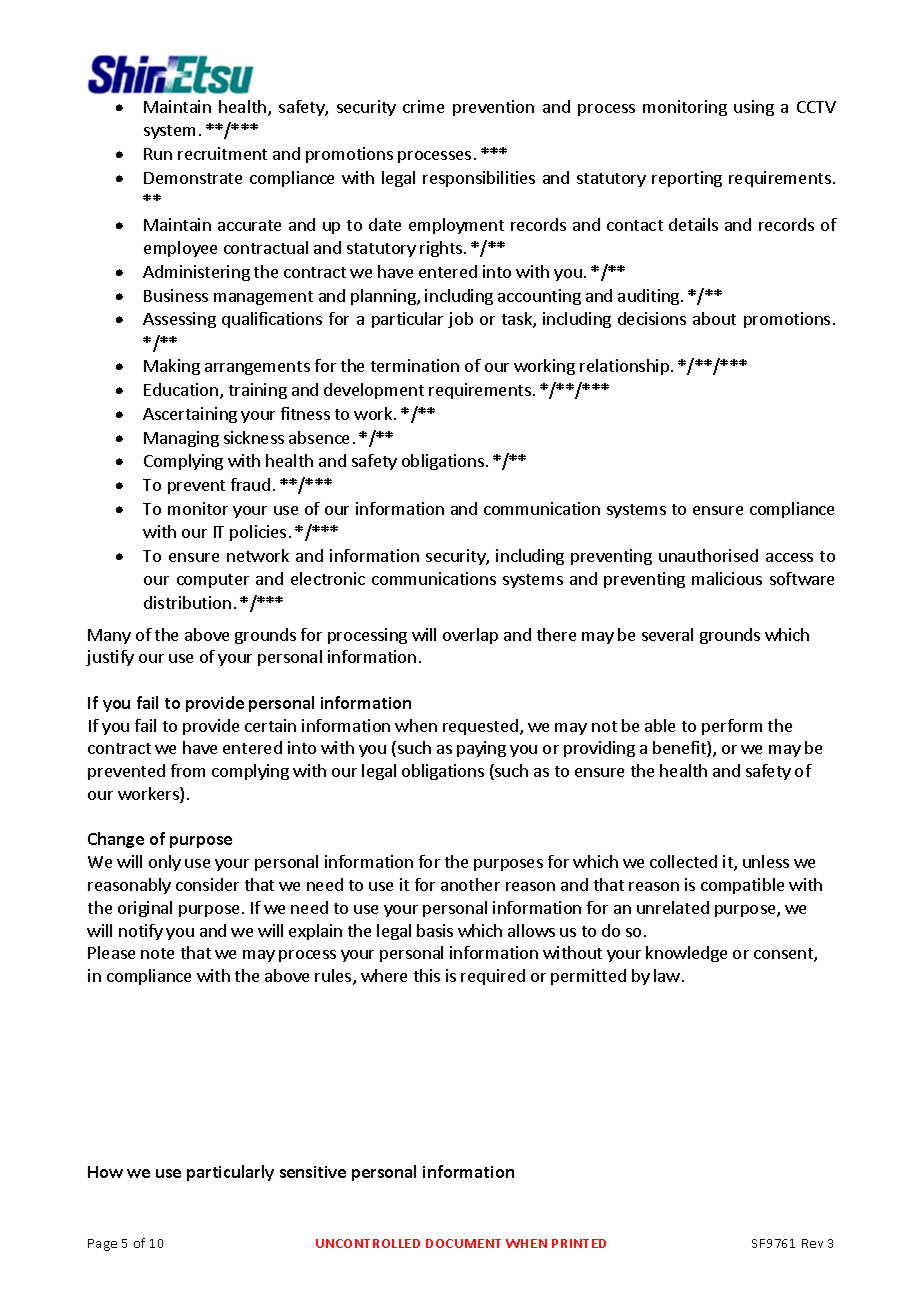 This image has height=1308, width=924. What do you see at coordinates (463, 1243) in the image?
I see `DOCUMENT` at bounding box center [463, 1243].
